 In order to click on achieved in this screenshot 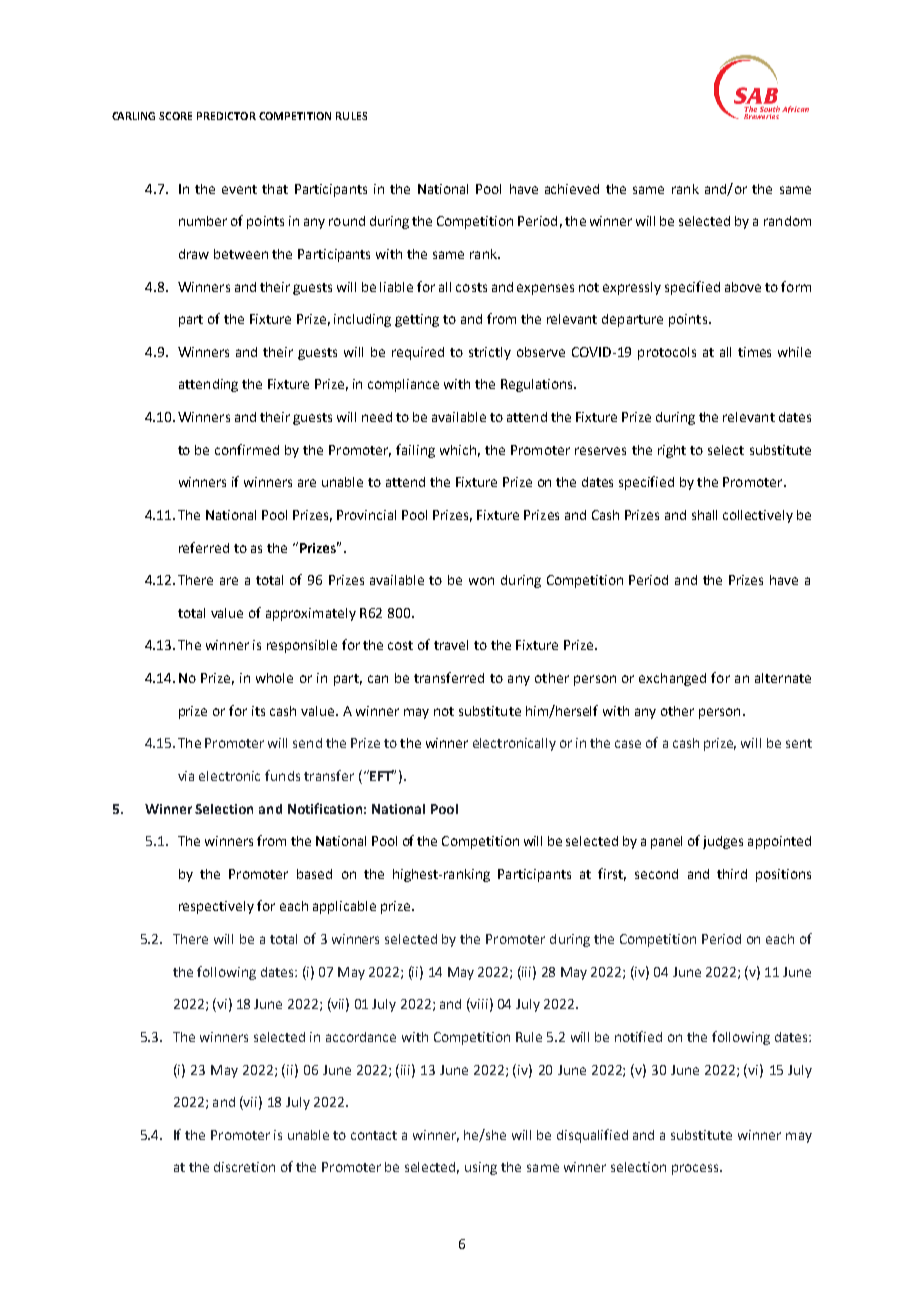, I will do `click(572, 189)`.
